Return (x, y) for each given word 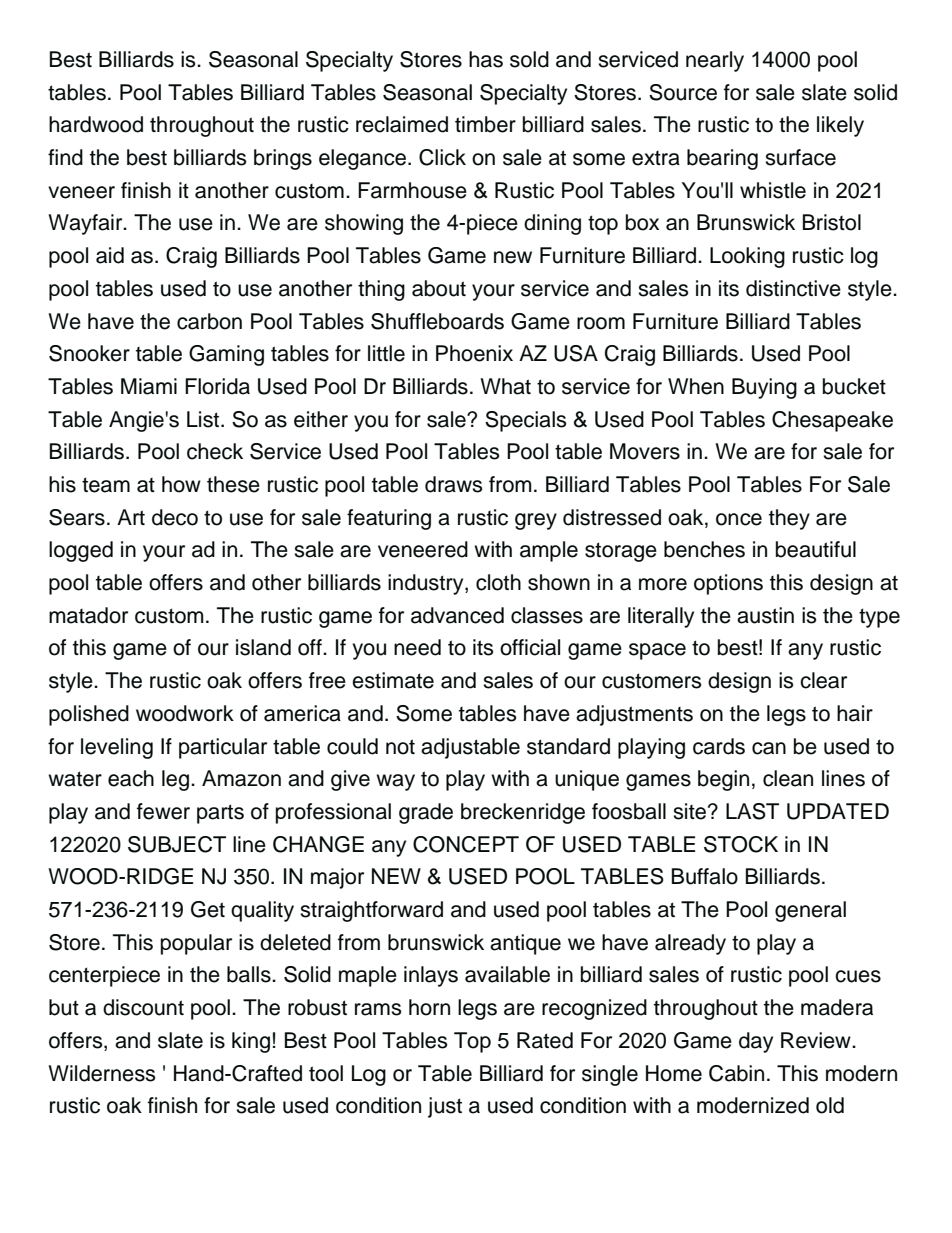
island (263, 647)
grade (426, 813)
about (439, 288)
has (486, 59)
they (789, 519)
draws (453, 484)
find (65, 157)
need (417, 647)
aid (110, 255)
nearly (715, 61)
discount (143, 1007)
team (106, 485)
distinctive (793, 288)
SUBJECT (177, 844)
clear (823, 680)
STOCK (741, 844)
